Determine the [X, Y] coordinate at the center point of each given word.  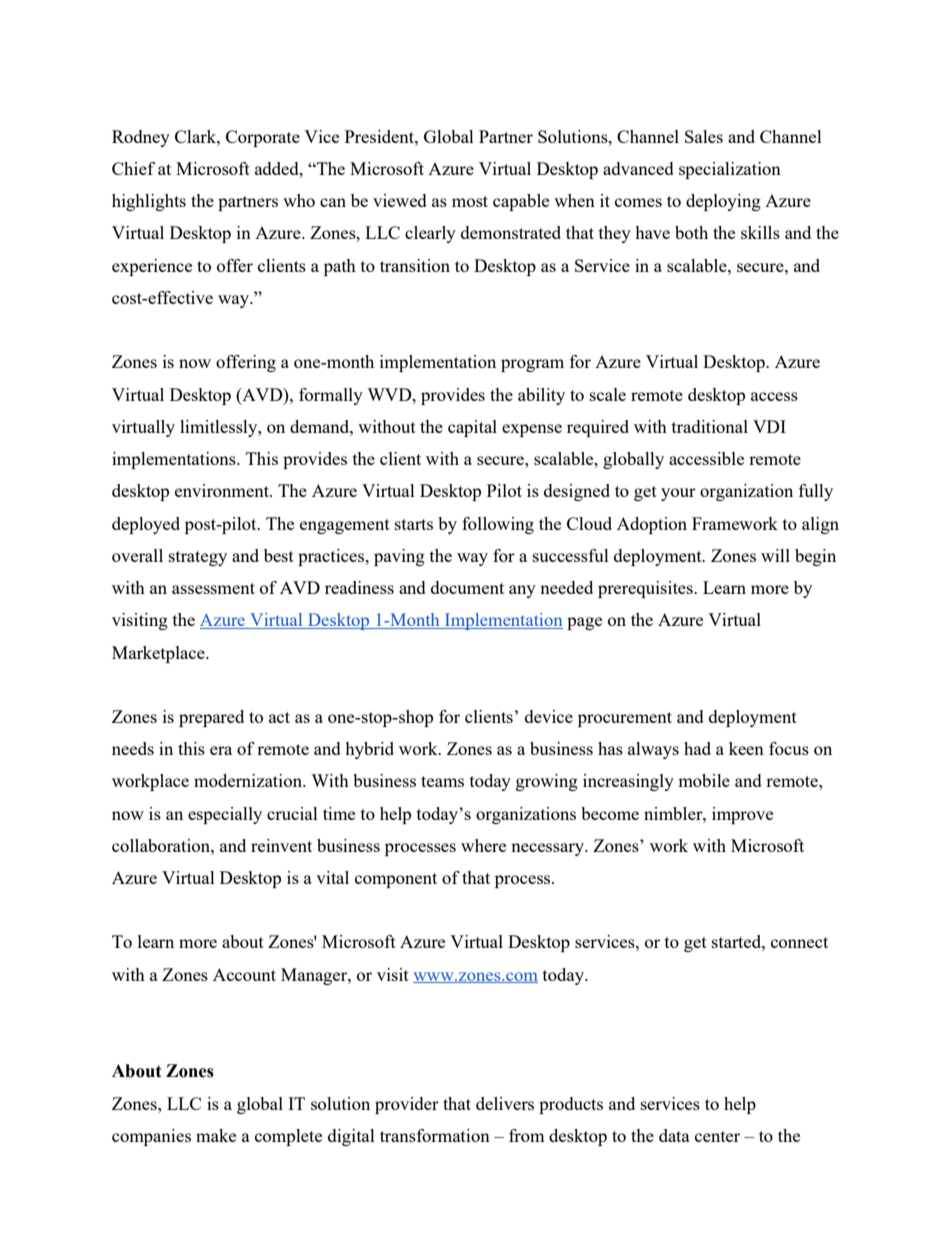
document [467, 587]
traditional [710, 426]
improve [742, 815]
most [470, 201]
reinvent [281, 845]
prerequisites [646, 589]
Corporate [263, 138]
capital [472, 428]
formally [331, 396]
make [216, 1135]
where [483, 845]
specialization [730, 170]
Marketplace [159, 654]
